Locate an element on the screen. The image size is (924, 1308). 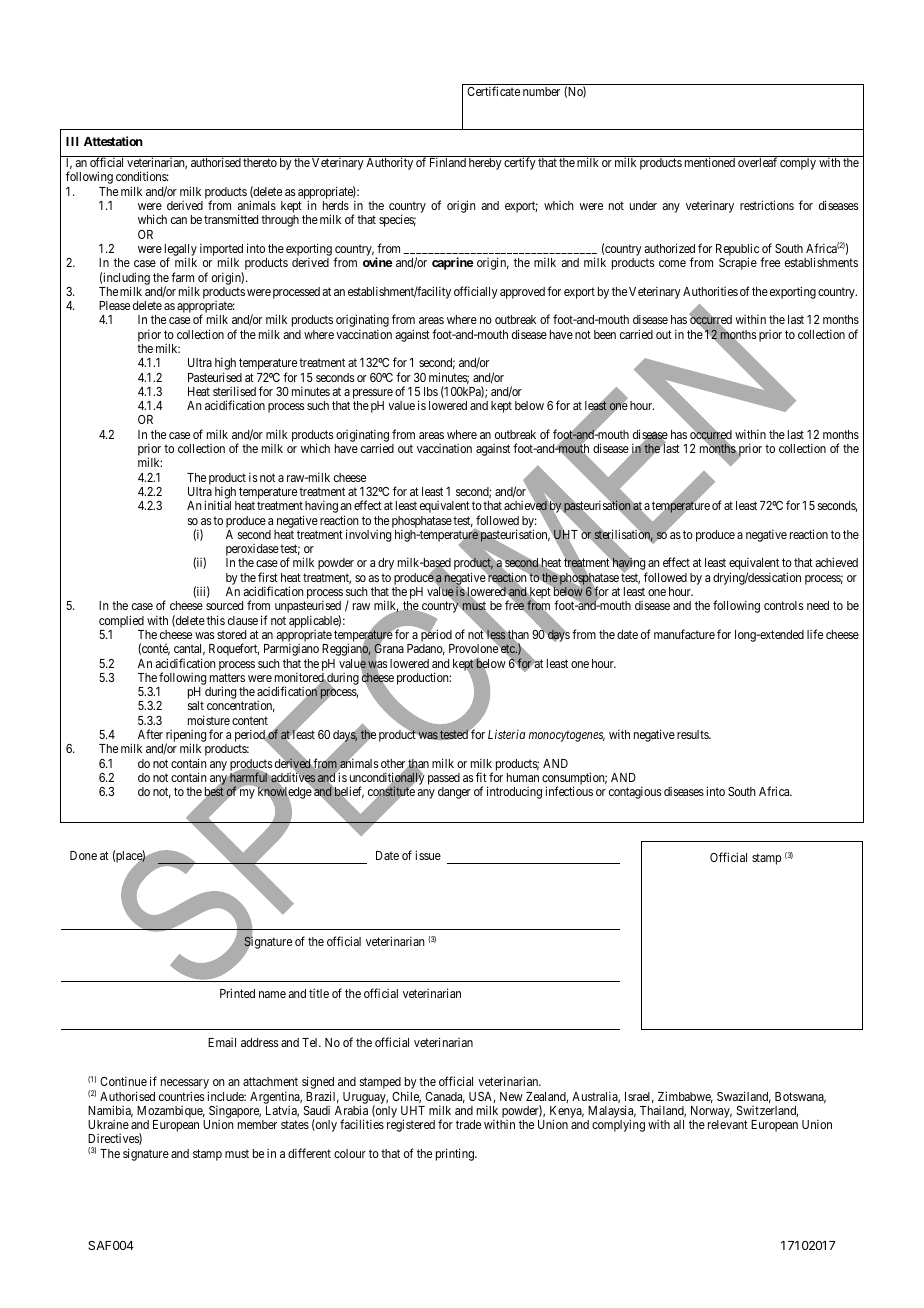
results is located at coordinates (693, 734).
